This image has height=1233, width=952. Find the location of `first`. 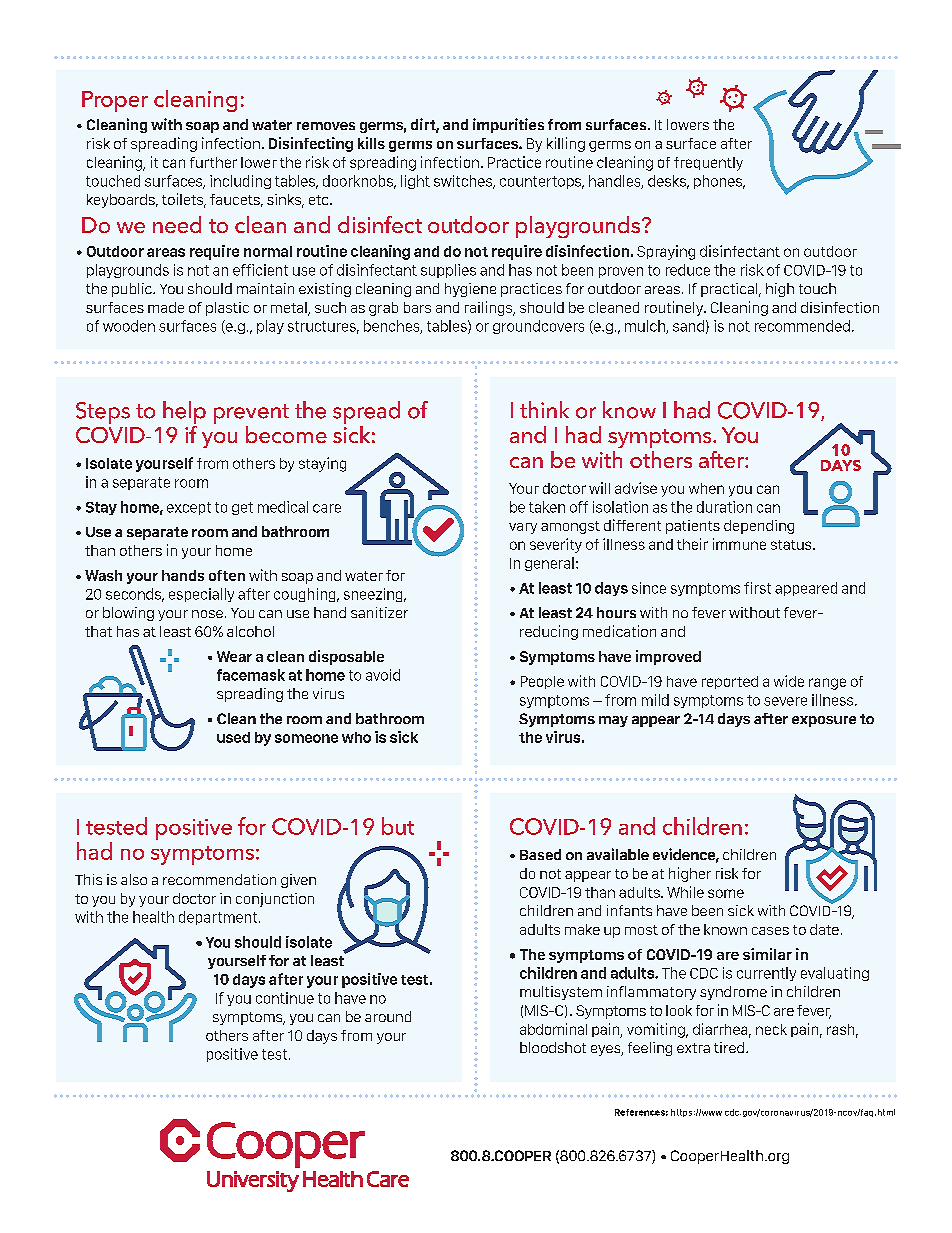

first is located at coordinates (757, 588).
